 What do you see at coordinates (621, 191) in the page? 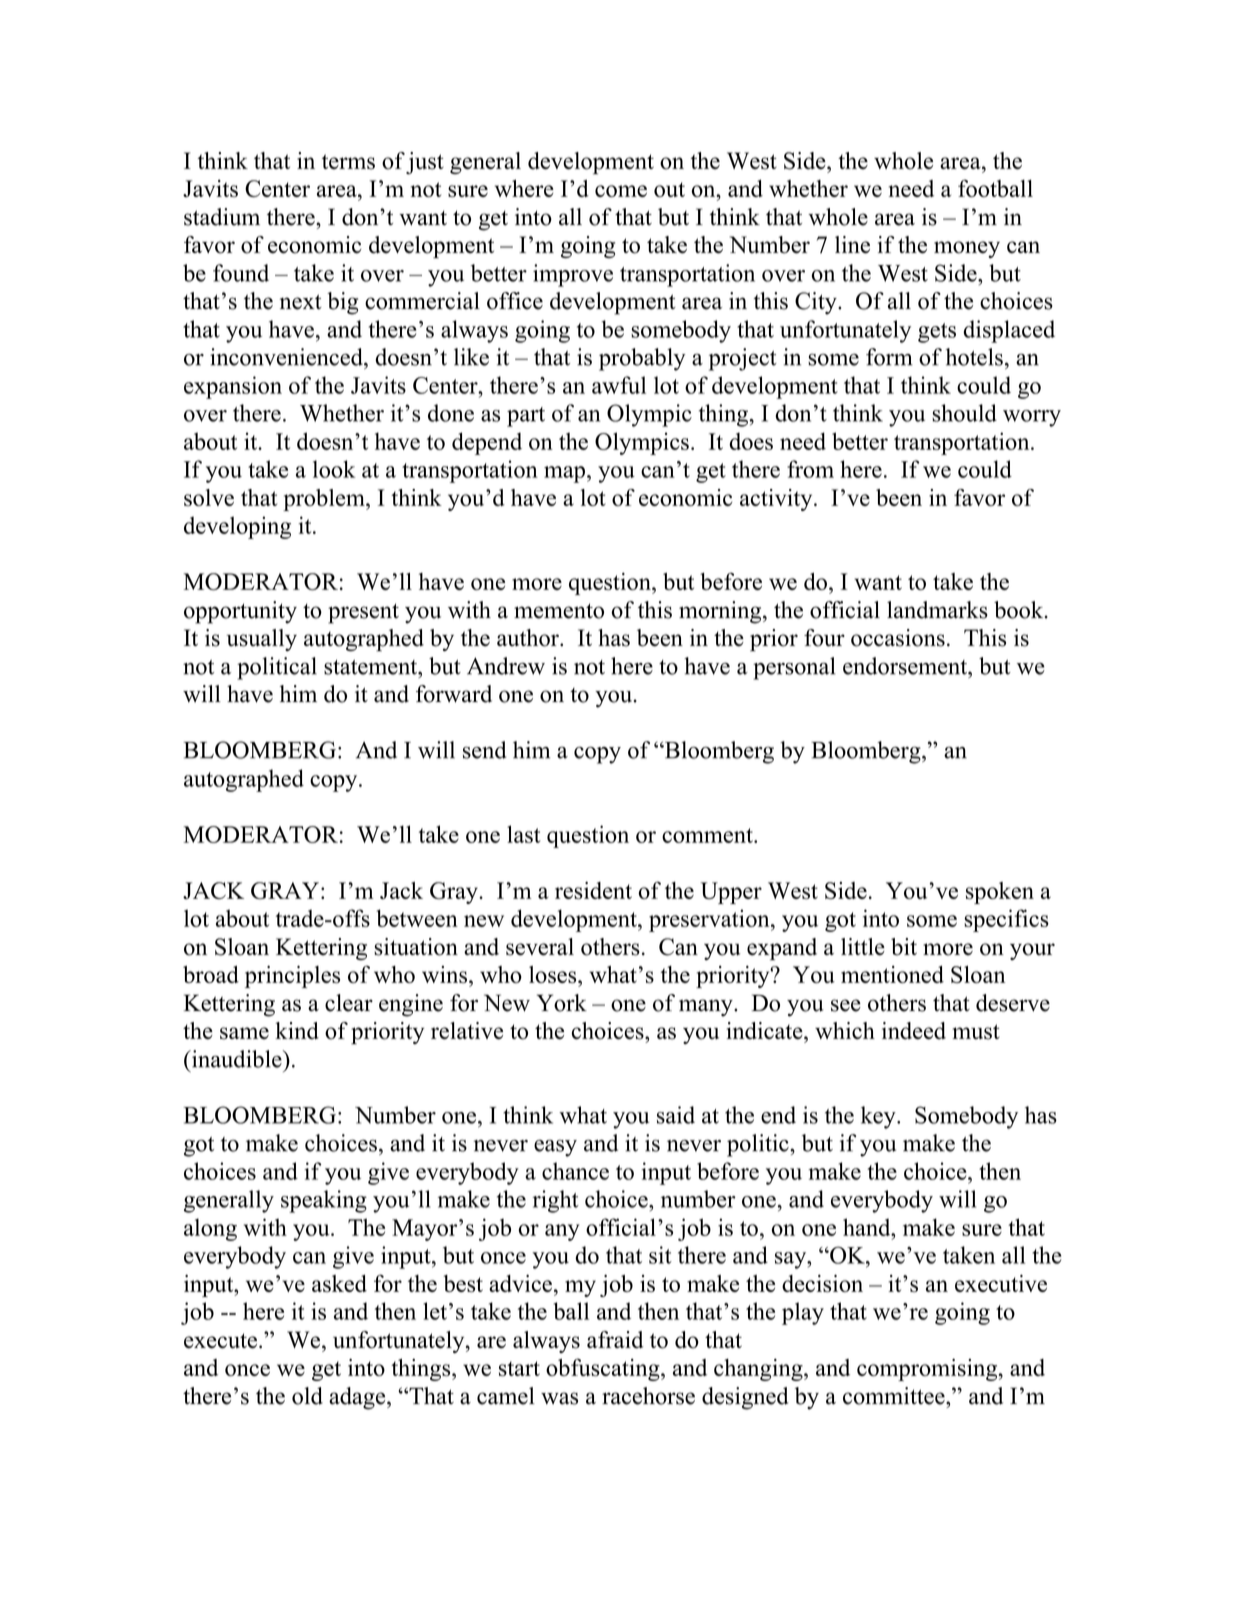
I see `come` at bounding box center [621, 191].
